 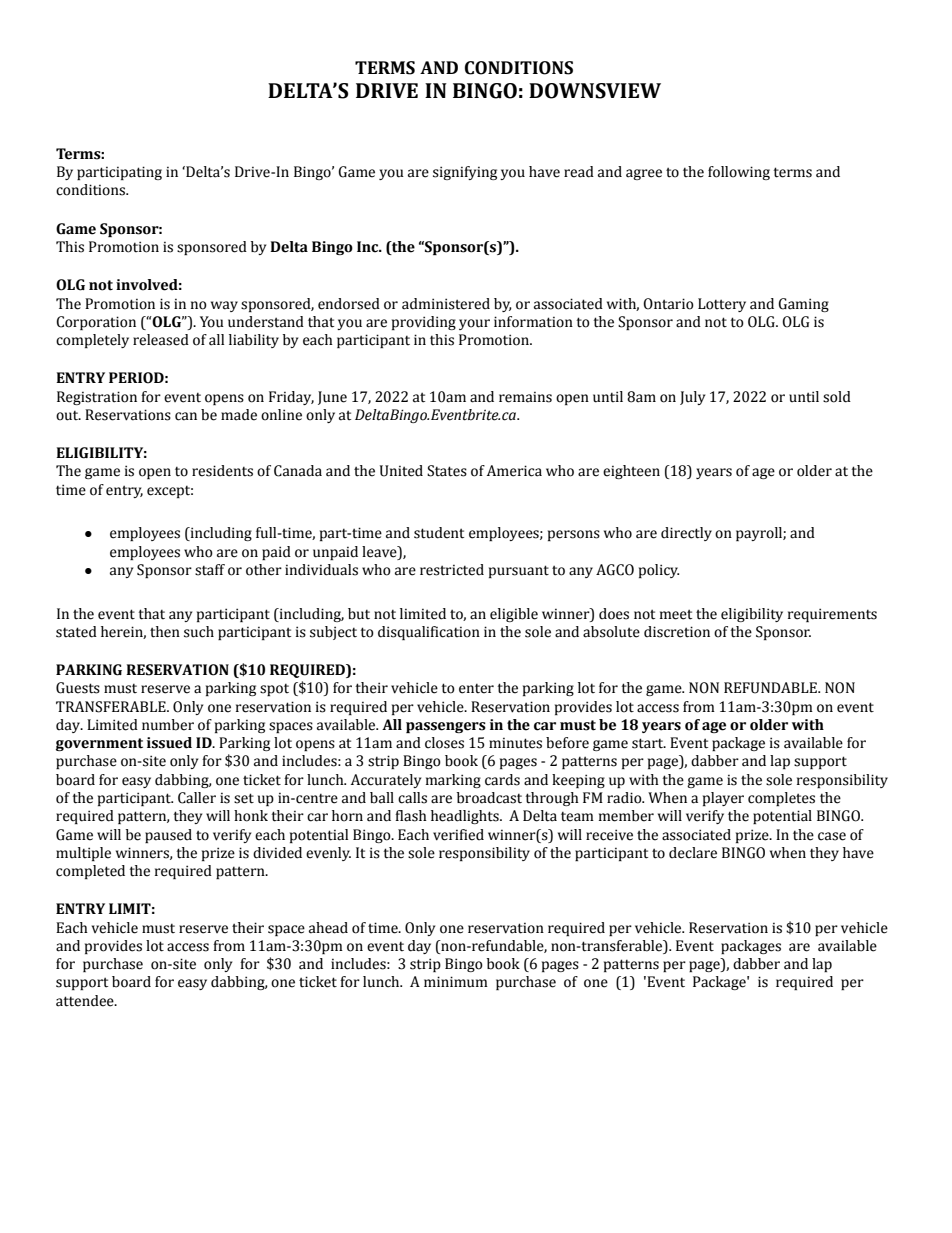 What do you see at coordinates (161, 340) in the screenshot?
I see `released` at bounding box center [161, 340].
